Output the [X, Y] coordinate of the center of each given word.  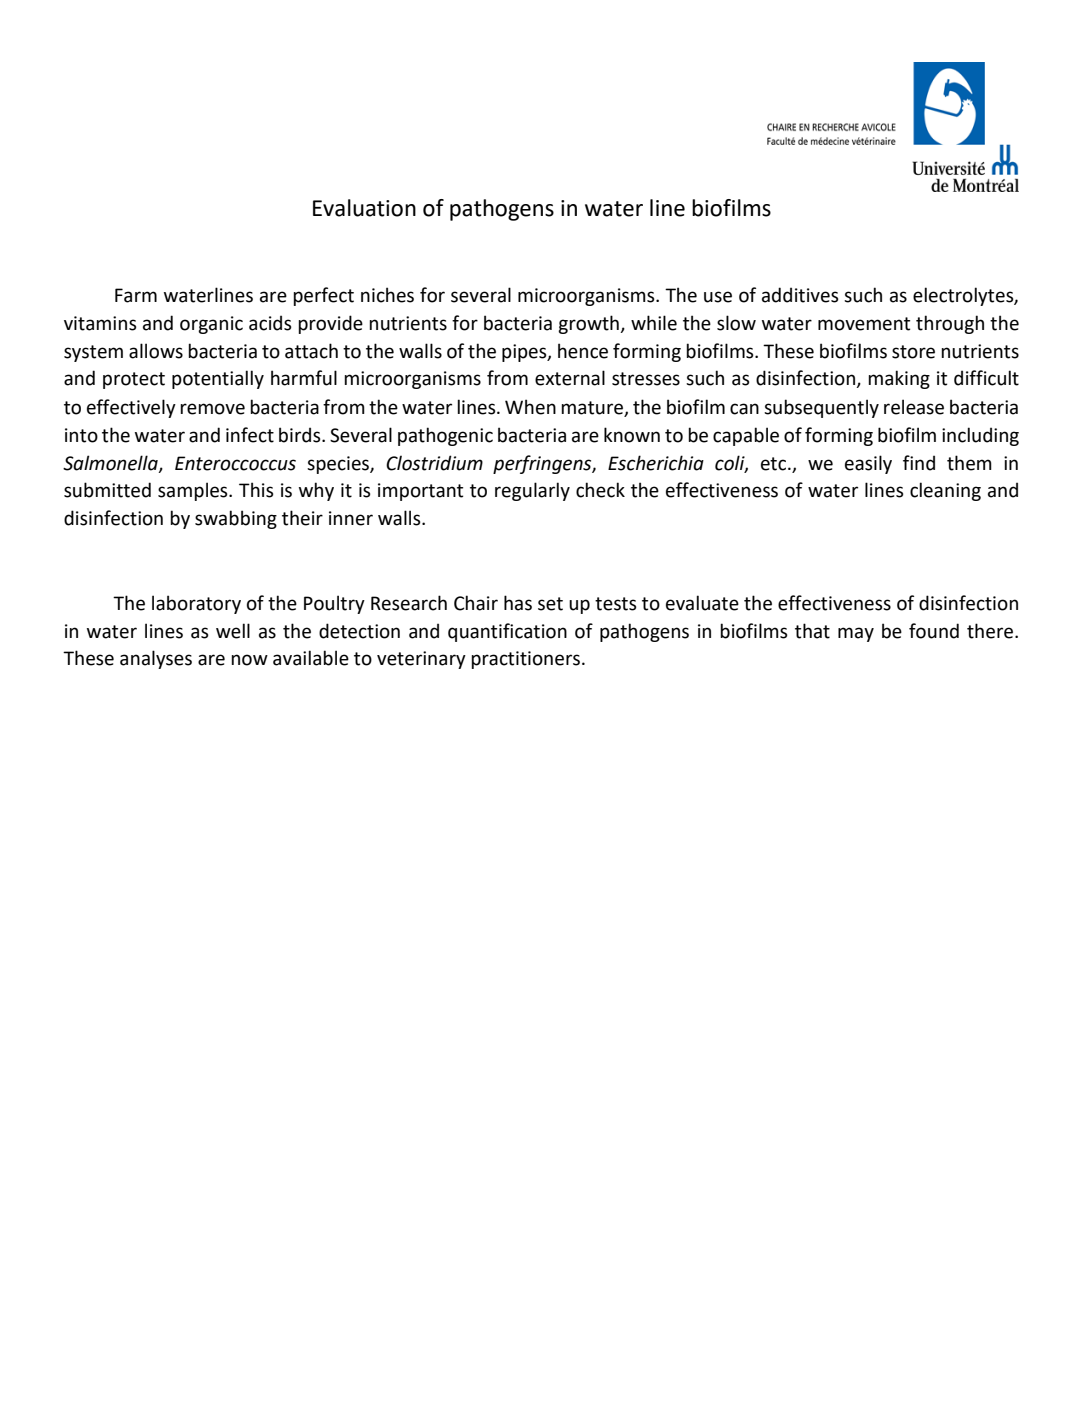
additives [800, 295]
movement [864, 324]
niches [387, 295]
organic [211, 325]
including [980, 436]
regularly [532, 491]
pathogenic [445, 436]
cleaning [945, 491]
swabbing [236, 519]
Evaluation [364, 208]
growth [589, 324]
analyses [156, 659]
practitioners [525, 660]
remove [212, 409]
